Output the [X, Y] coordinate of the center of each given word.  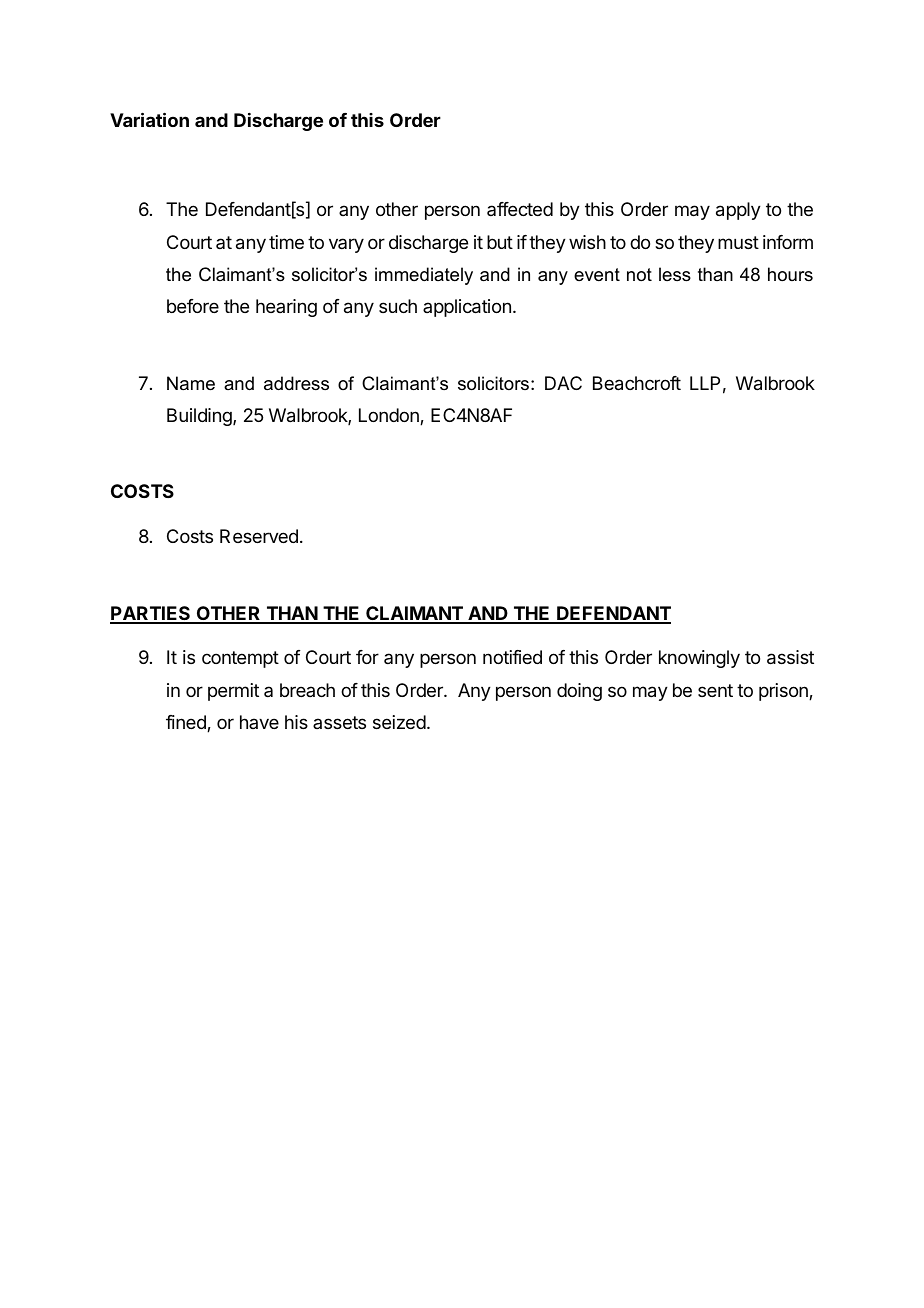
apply [738, 211]
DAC [563, 383]
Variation [149, 119]
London [390, 416]
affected [520, 209]
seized [399, 722]
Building [200, 417]
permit [233, 692]
